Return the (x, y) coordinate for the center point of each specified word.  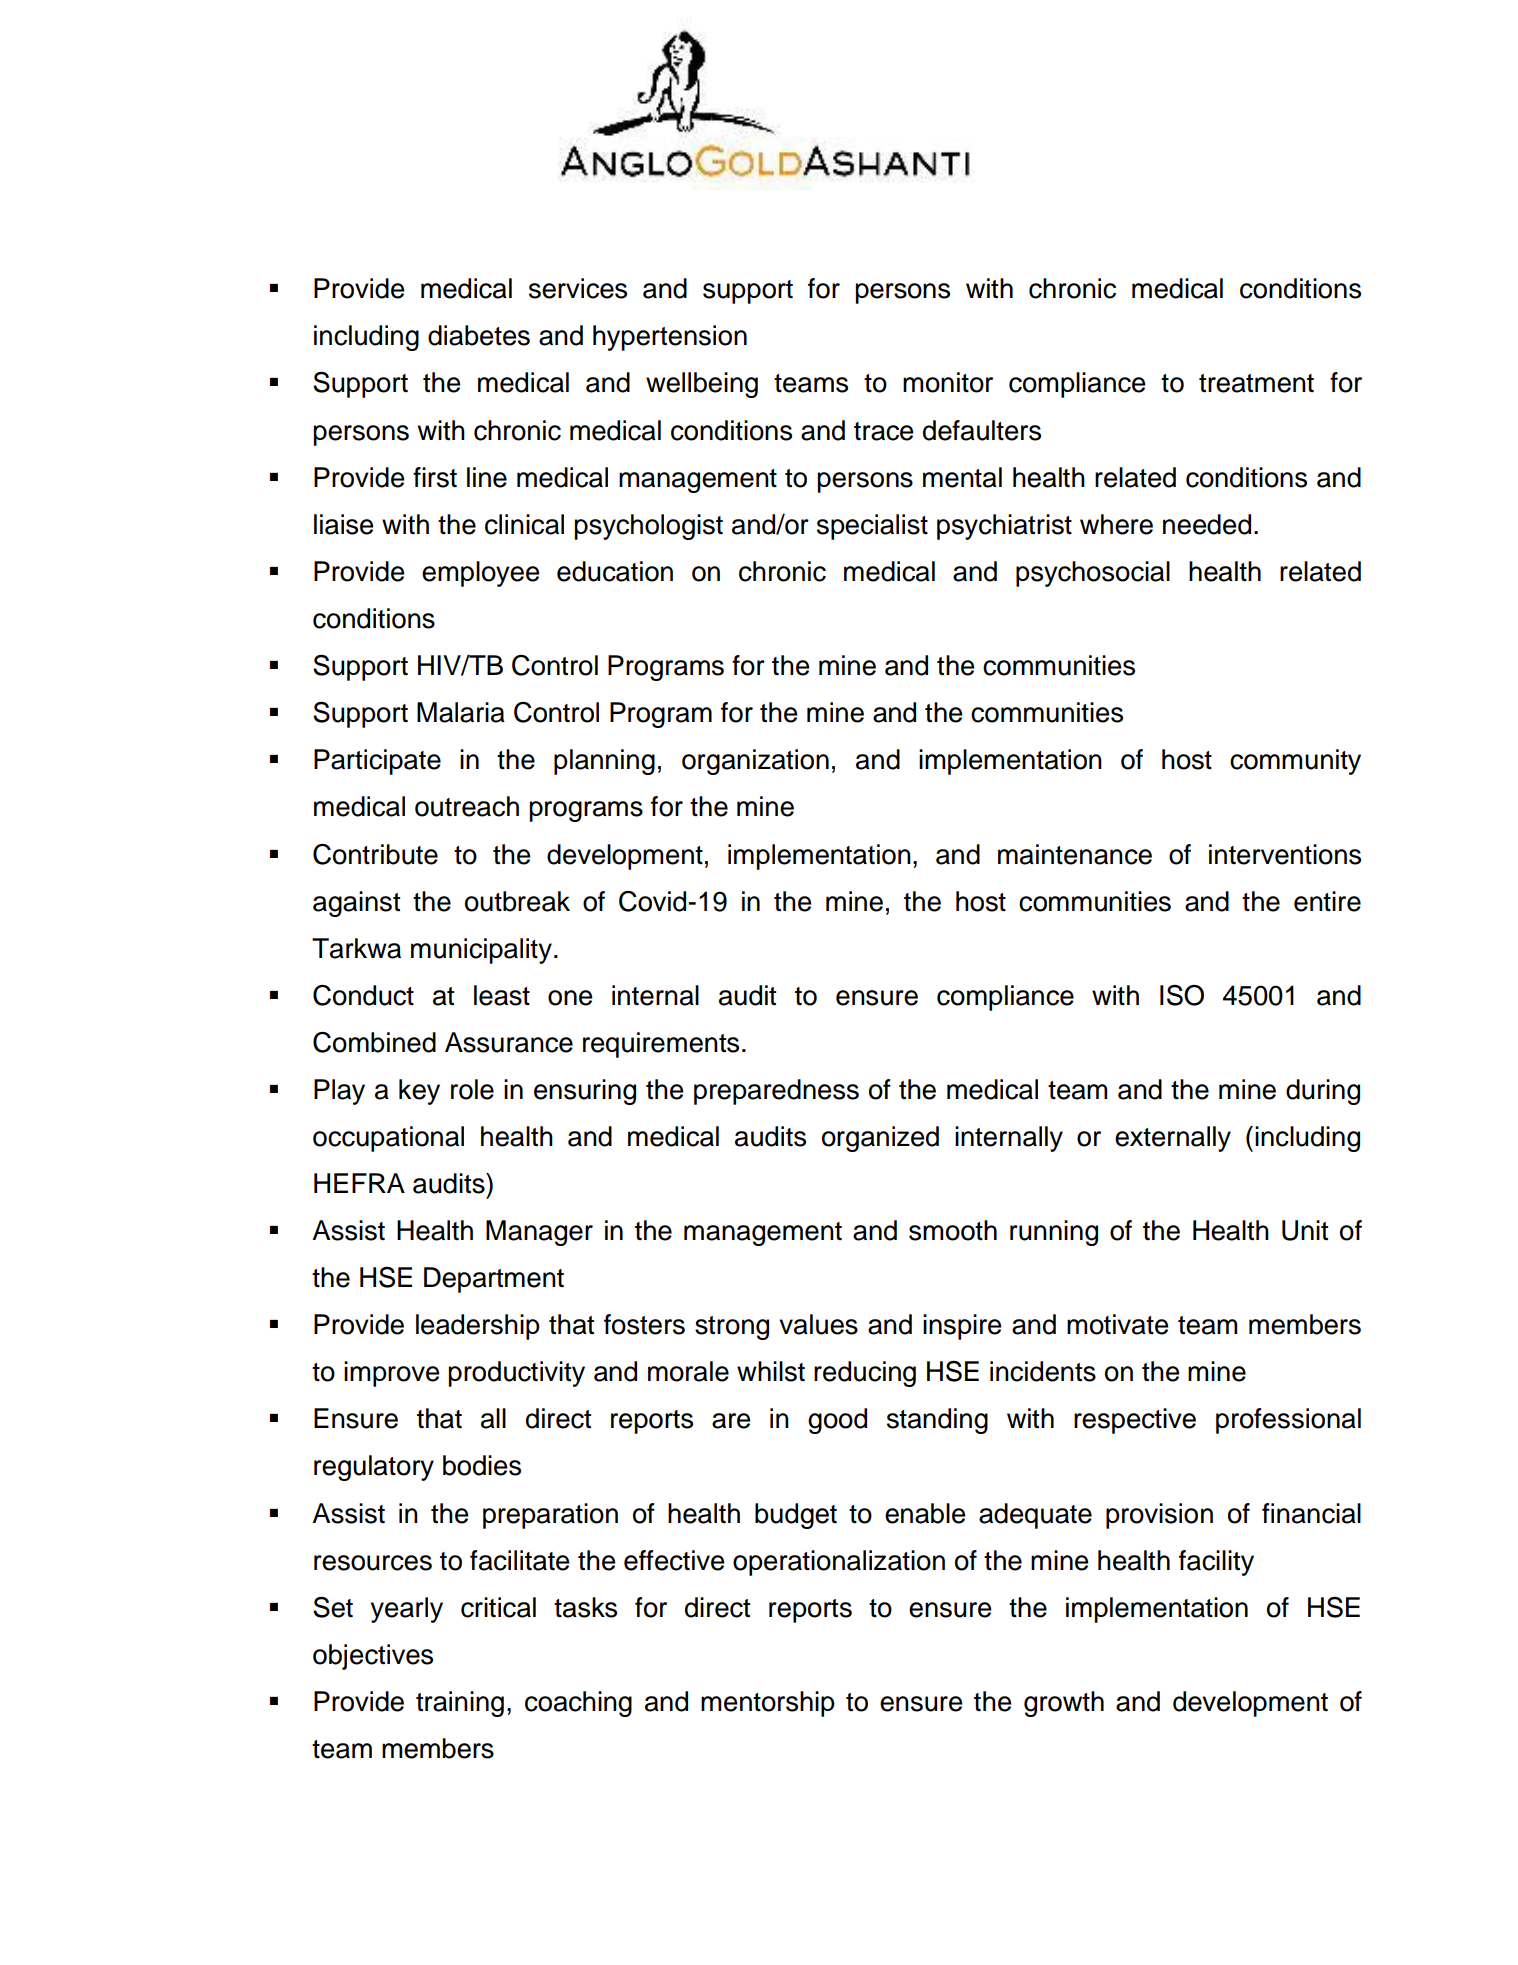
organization (755, 762)
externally (1173, 1139)
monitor (948, 382)
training (460, 1704)
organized (880, 1139)
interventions (1285, 854)
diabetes (479, 335)
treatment (1256, 383)
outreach (467, 806)
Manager (539, 1233)
